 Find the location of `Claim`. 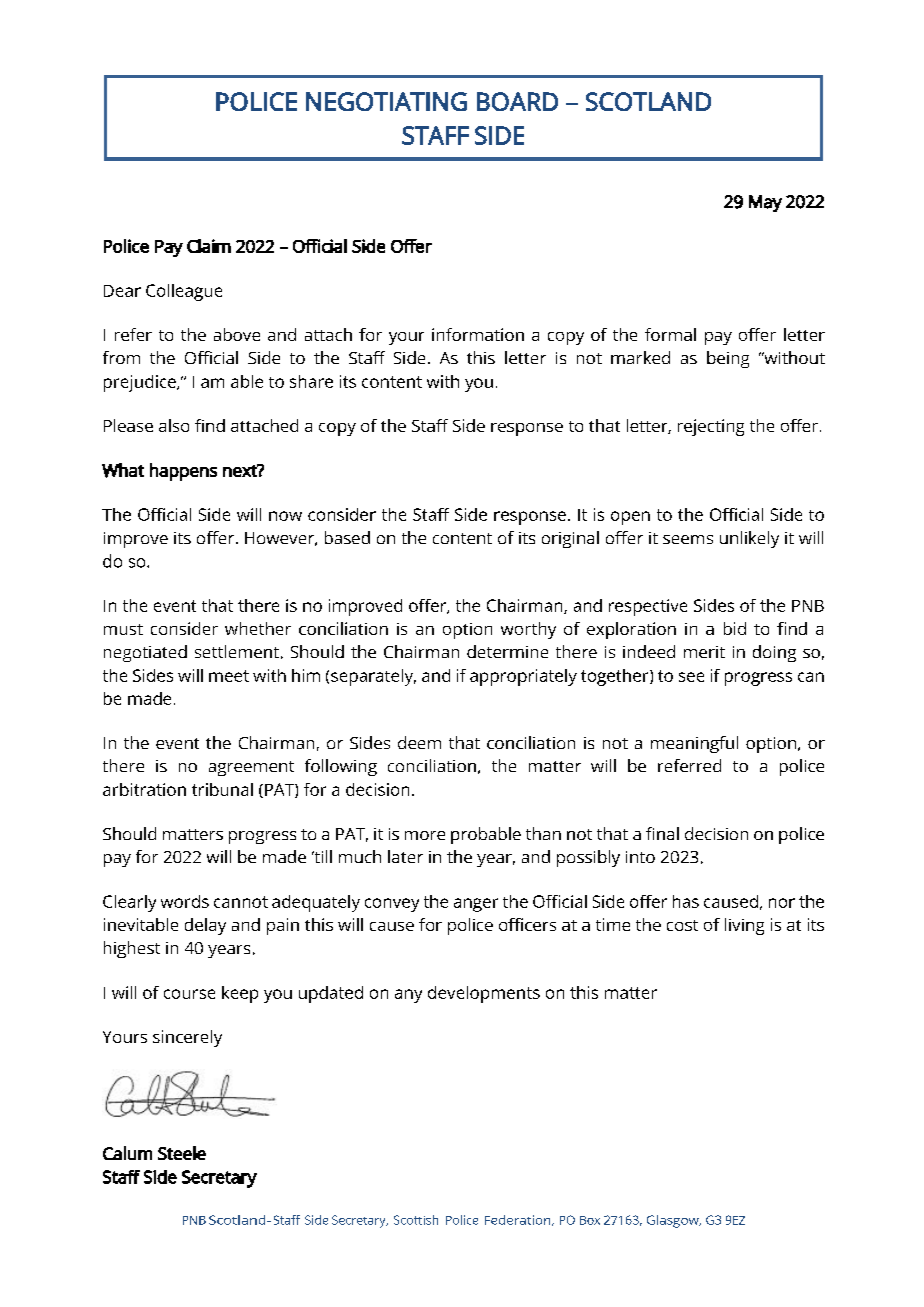

Claim is located at coordinates (209, 246).
